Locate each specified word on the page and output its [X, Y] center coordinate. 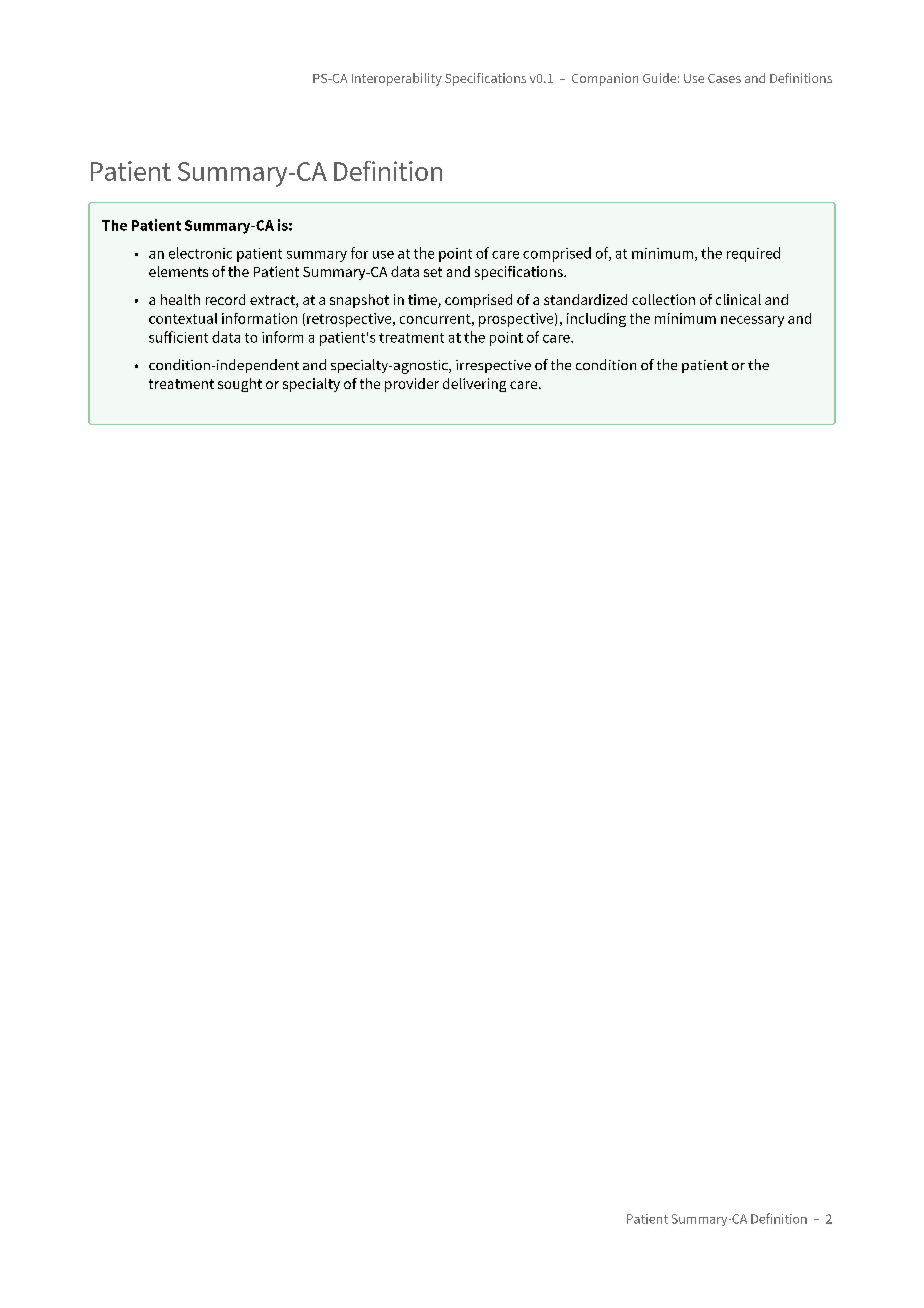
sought [240, 385]
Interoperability [397, 79]
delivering [474, 385]
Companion [605, 79]
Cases [724, 78]
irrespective [493, 366]
